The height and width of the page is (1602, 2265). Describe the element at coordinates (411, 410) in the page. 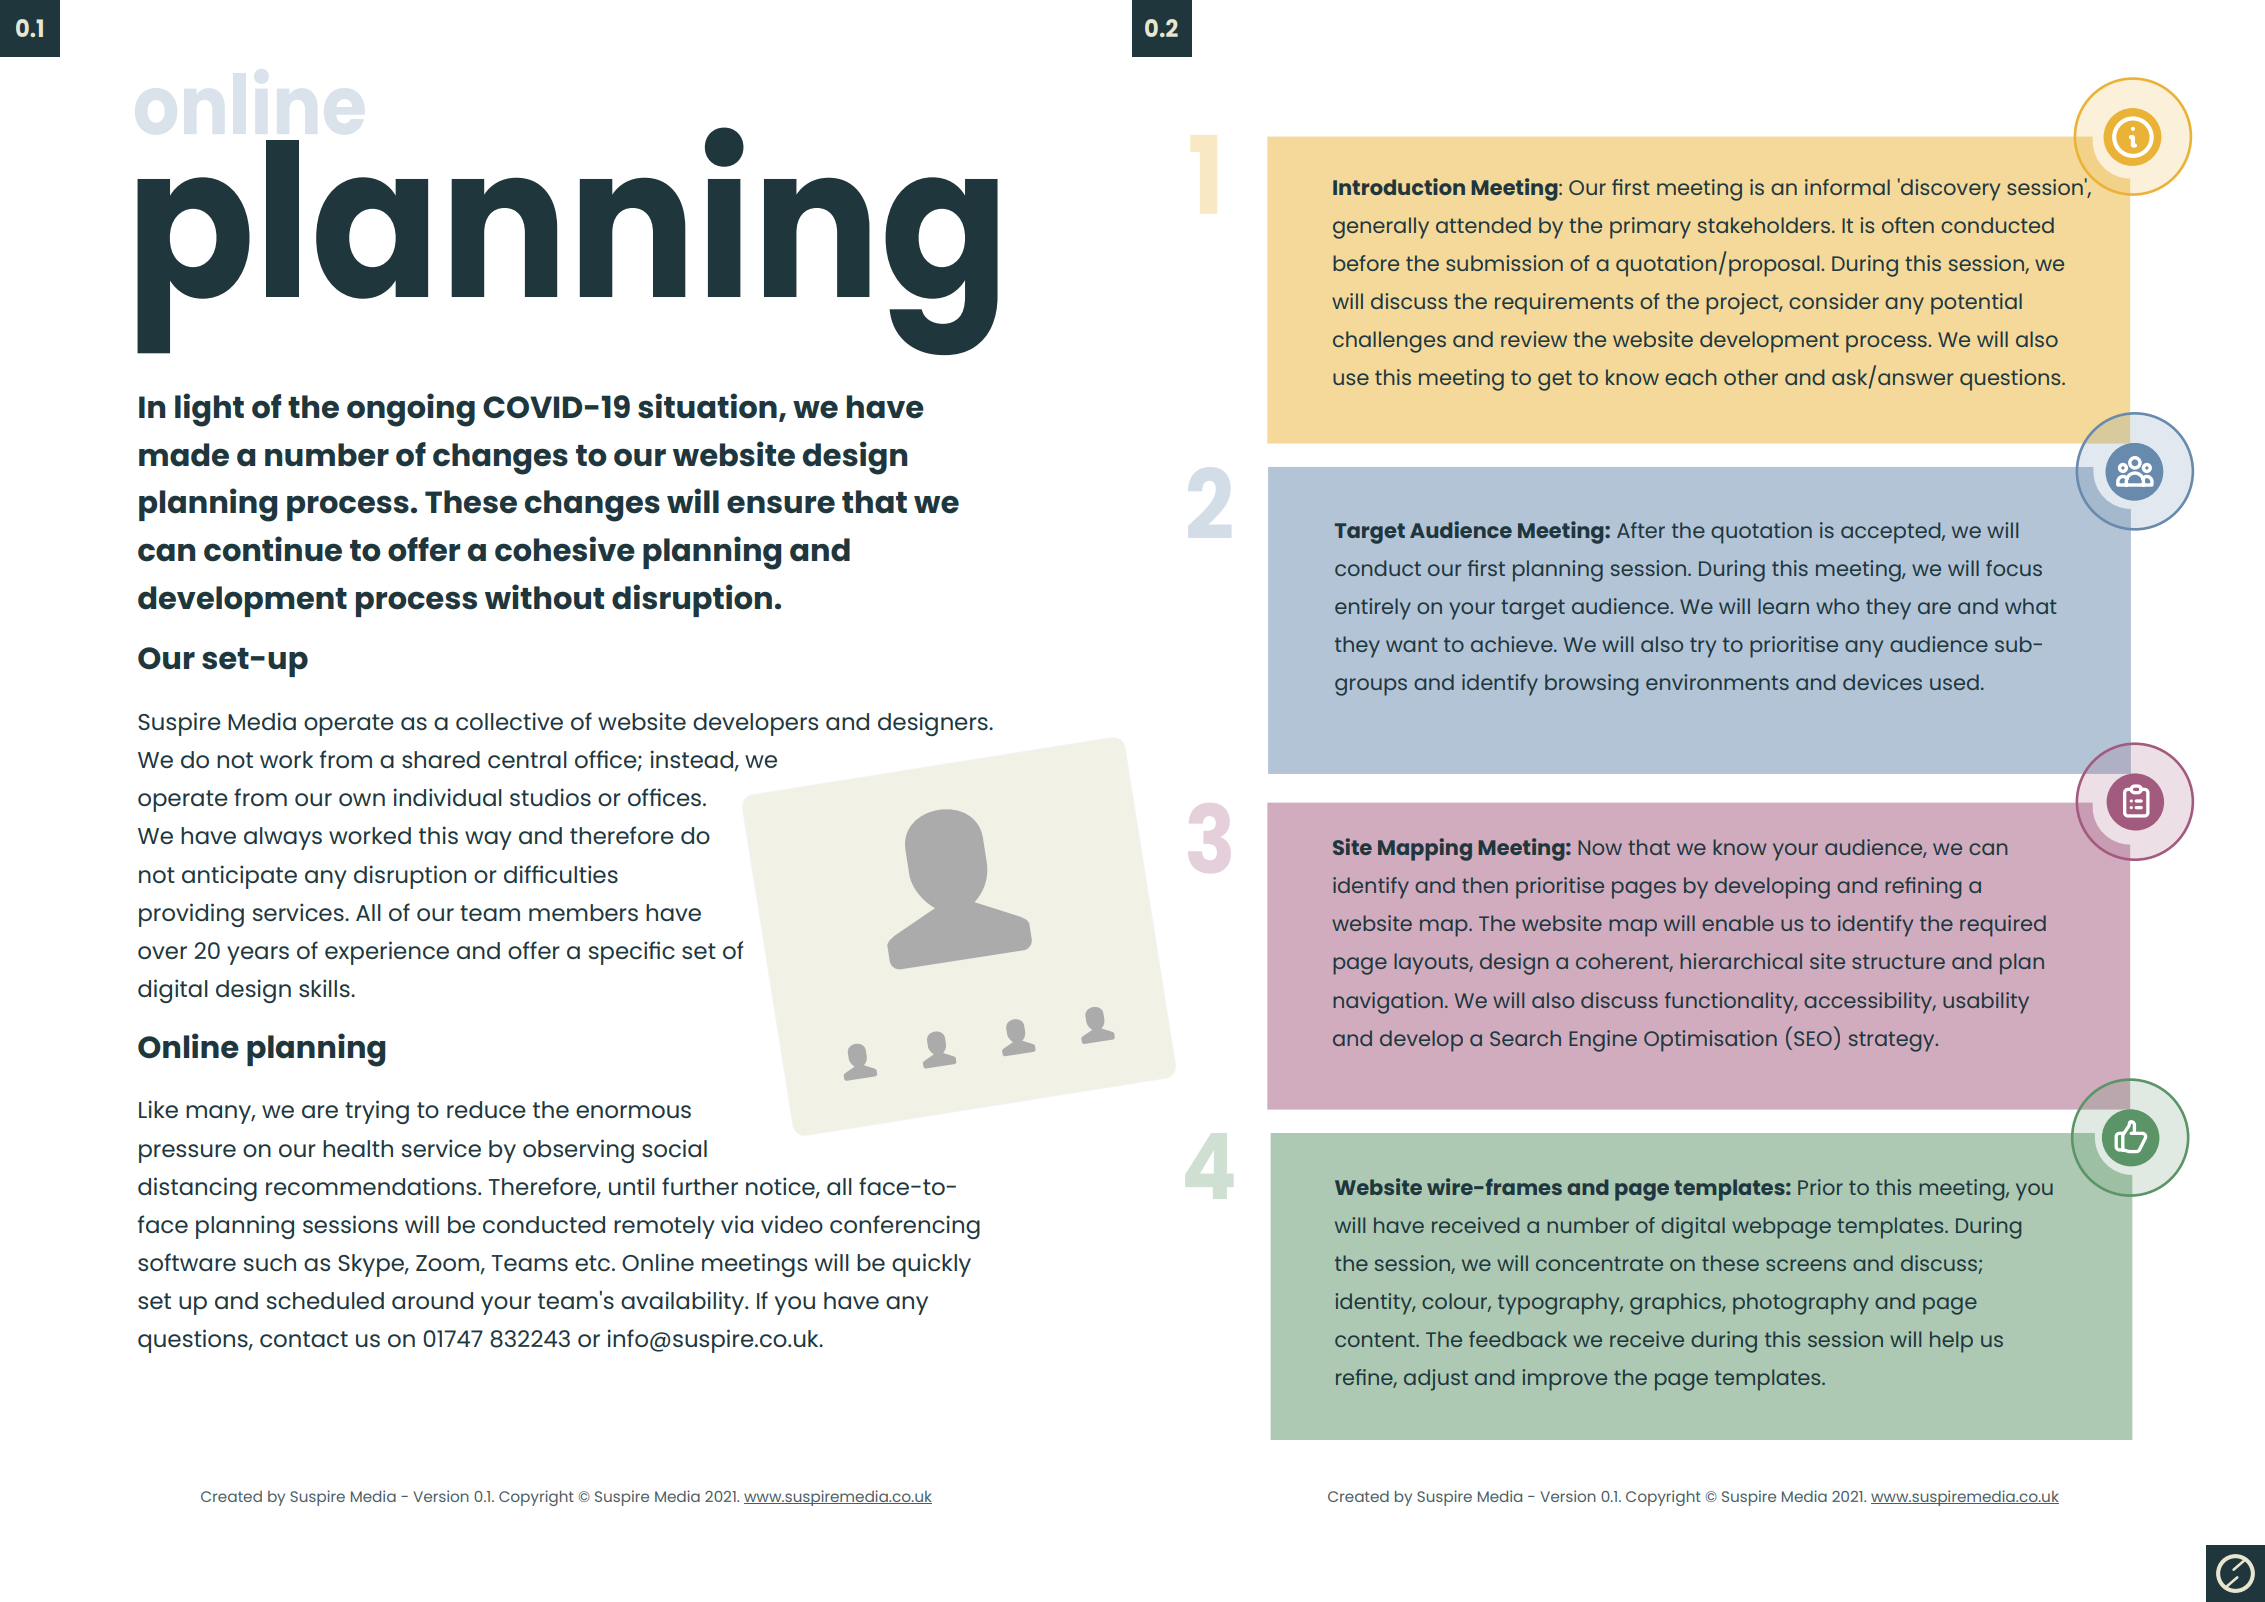

I see `ongoing` at that location.
